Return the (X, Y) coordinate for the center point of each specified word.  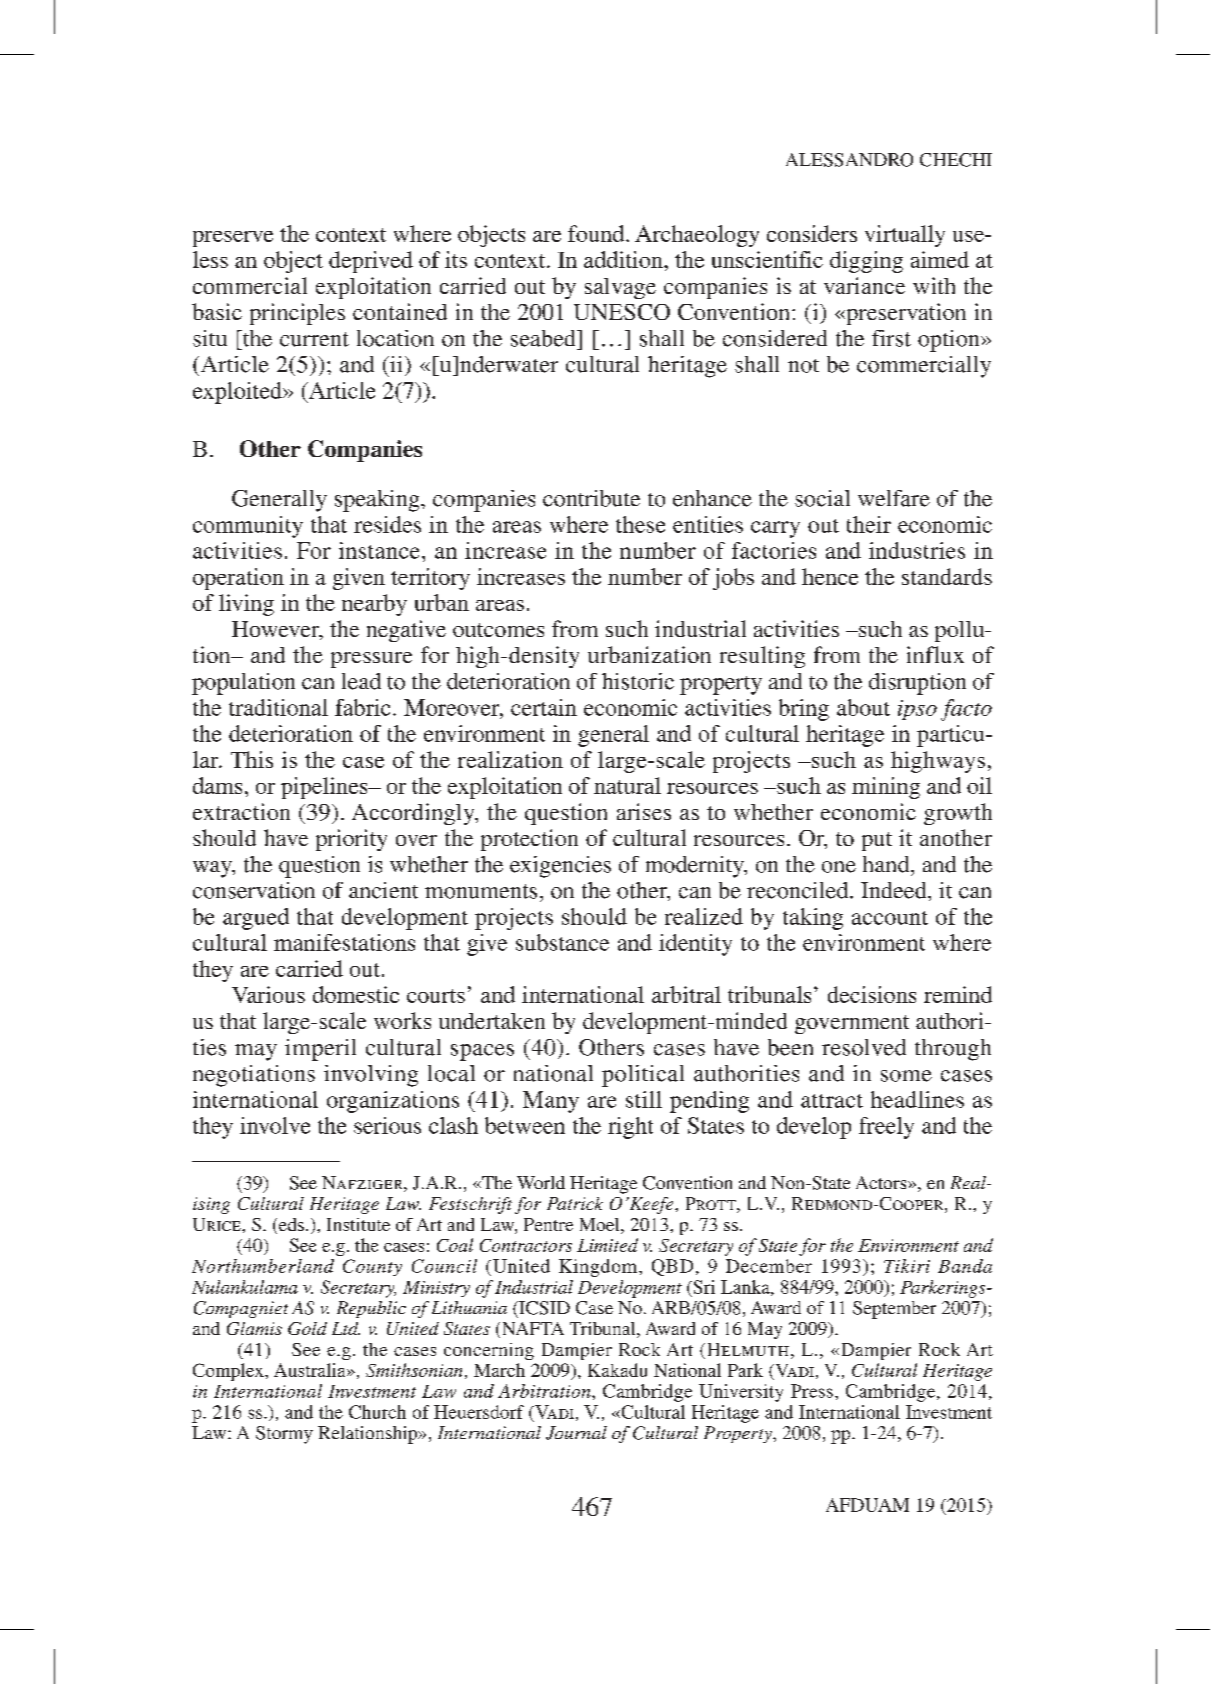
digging (866, 262)
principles (297, 314)
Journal (576, 1433)
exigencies (560, 867)
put (877, 841)
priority (351, 840)
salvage (620, 288)
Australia (311, 1370)
